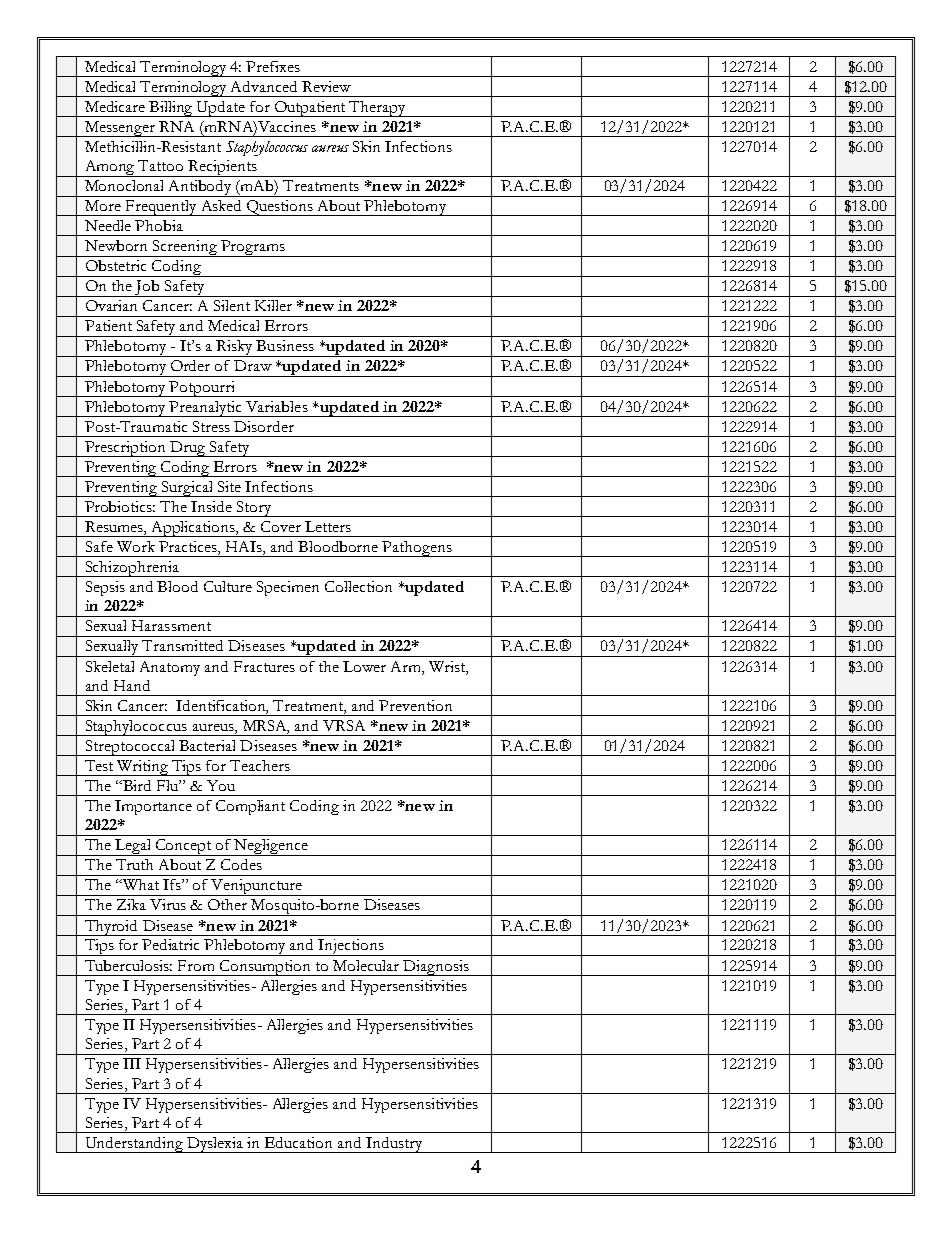  Describe the element at coordinates (417, 549) in the page. I see `Pathogens` at that location.
